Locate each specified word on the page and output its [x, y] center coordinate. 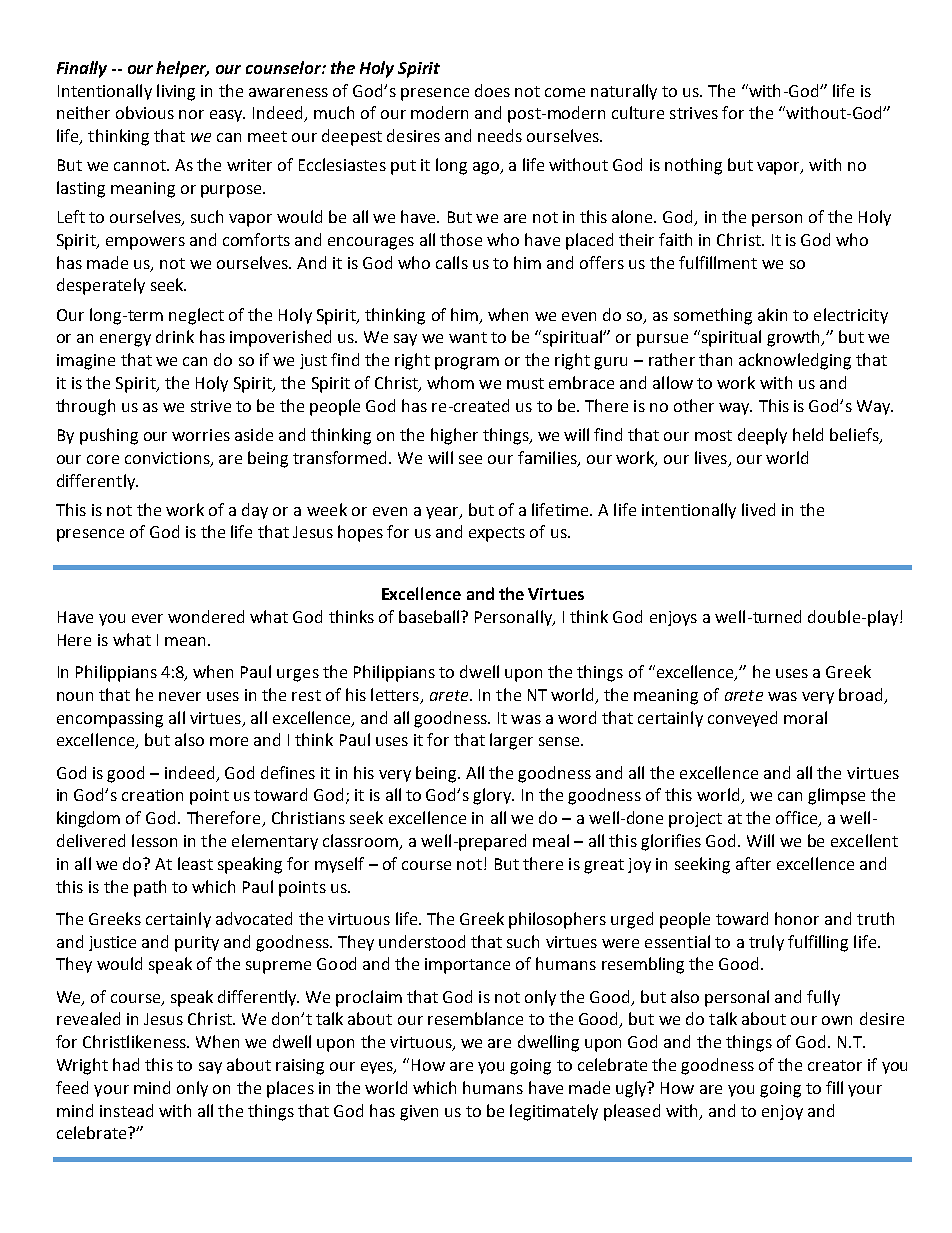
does [492, 90]
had [126, 1064]
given [419, 1113]
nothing [693, 166]
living [176, 92]
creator [835, 1065]
